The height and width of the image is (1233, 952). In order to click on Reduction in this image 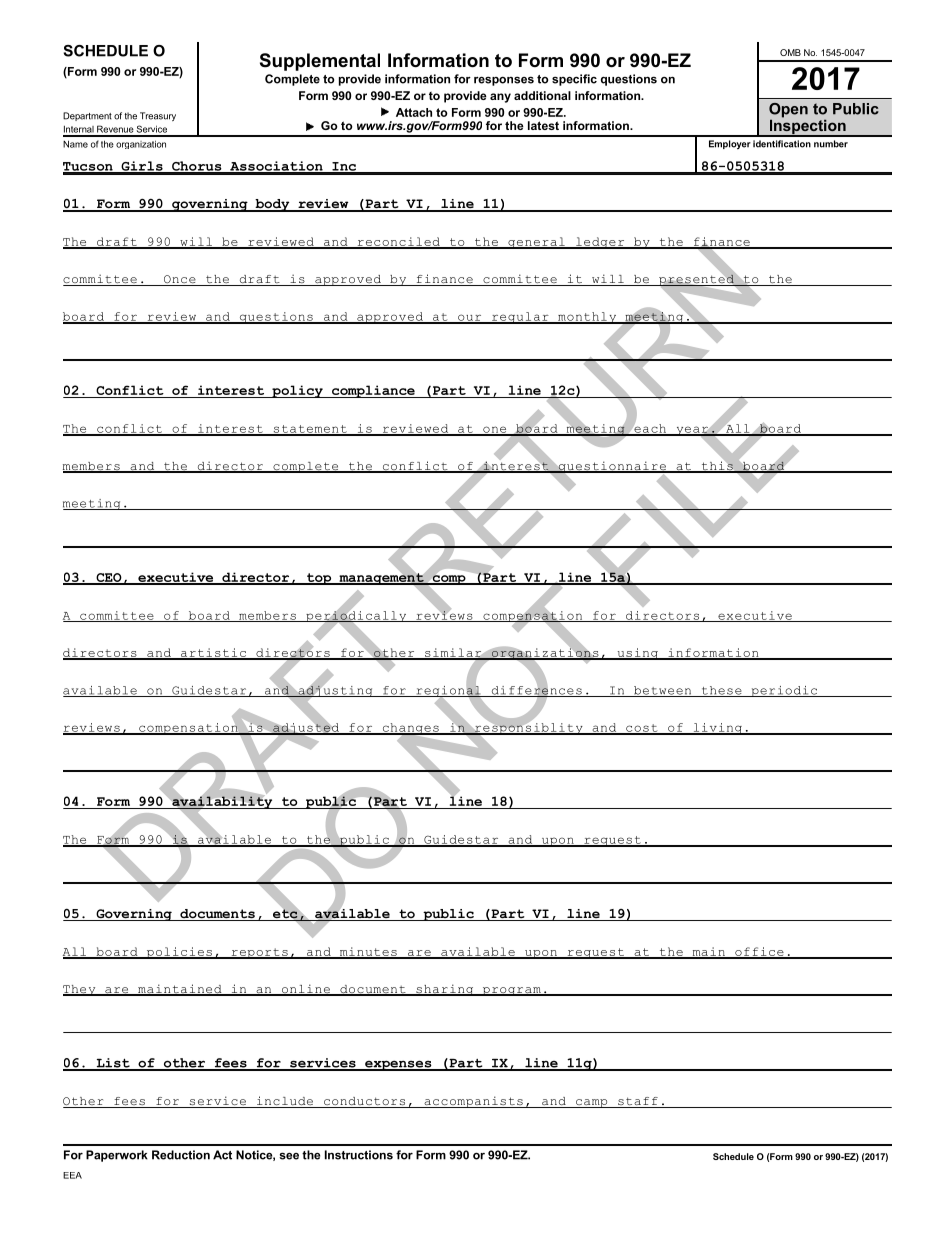, I will do `click(181, 1155)`.
